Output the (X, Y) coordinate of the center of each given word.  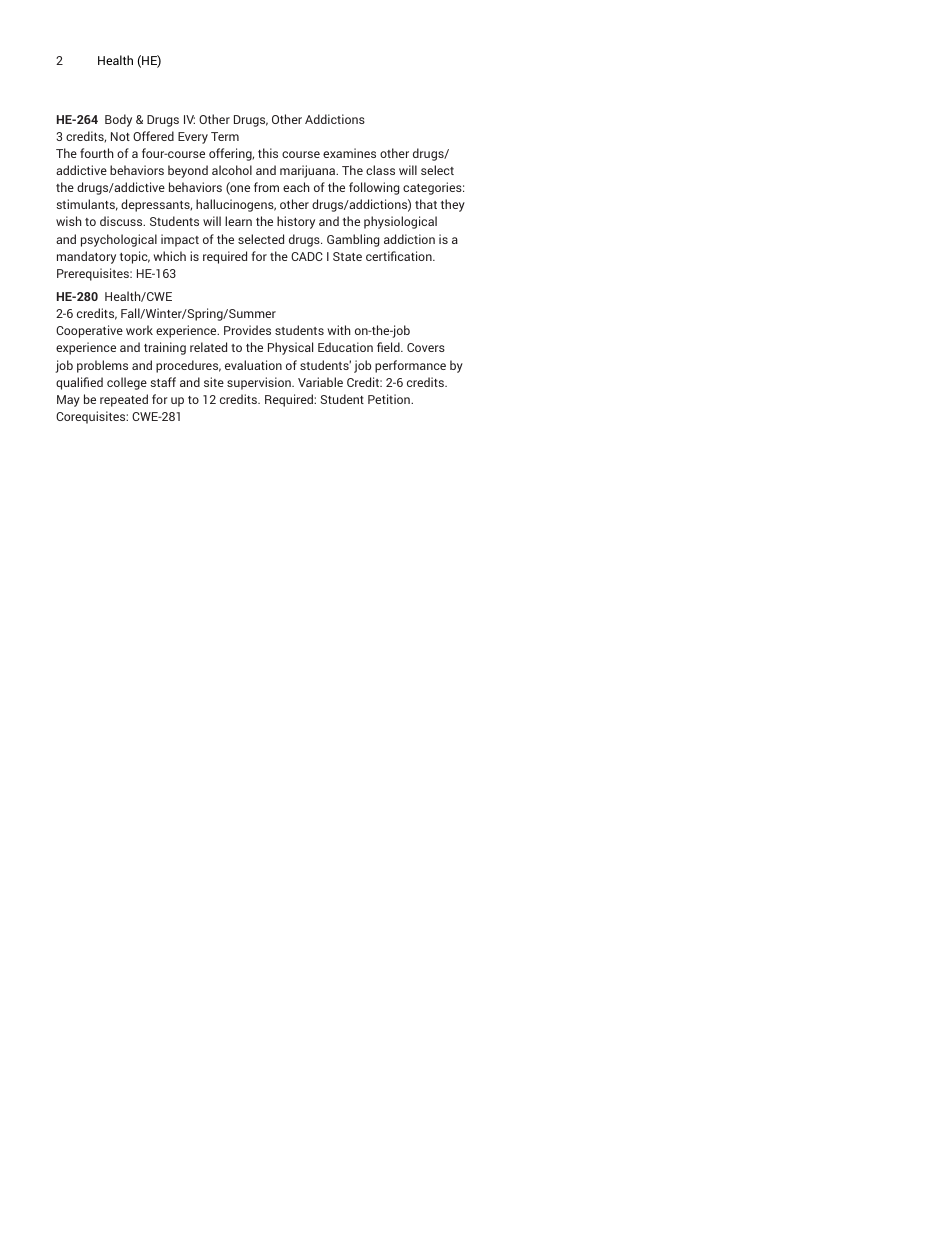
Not (120, 136)
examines (349, 153)
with (339, 330)
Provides (247, 330)
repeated (124, 400)
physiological (400, 222)
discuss (122, 221)
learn (238, 221)
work (139, 330)
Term (225, 136)
